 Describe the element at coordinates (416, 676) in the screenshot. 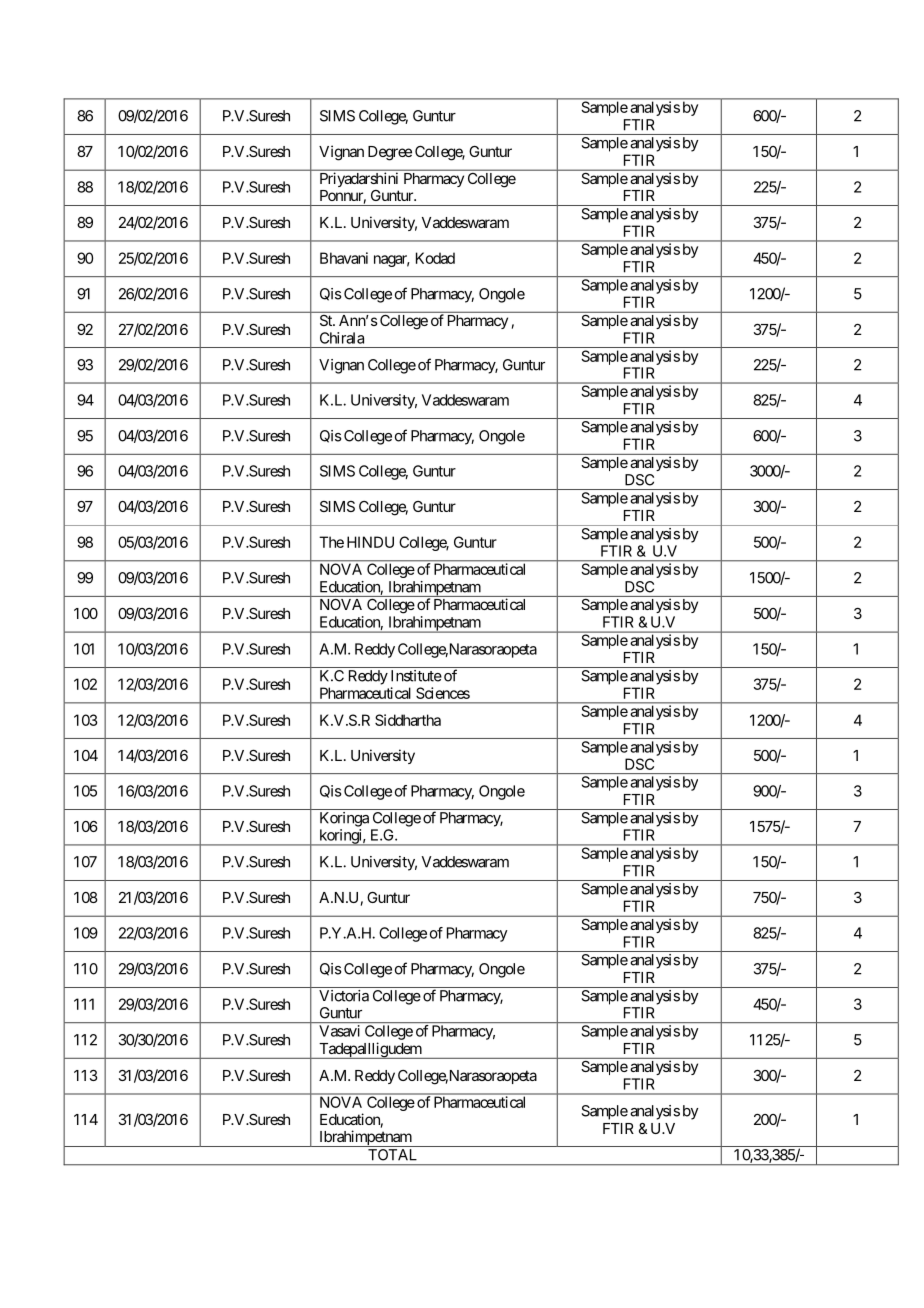

I see `Institute` at that location.
